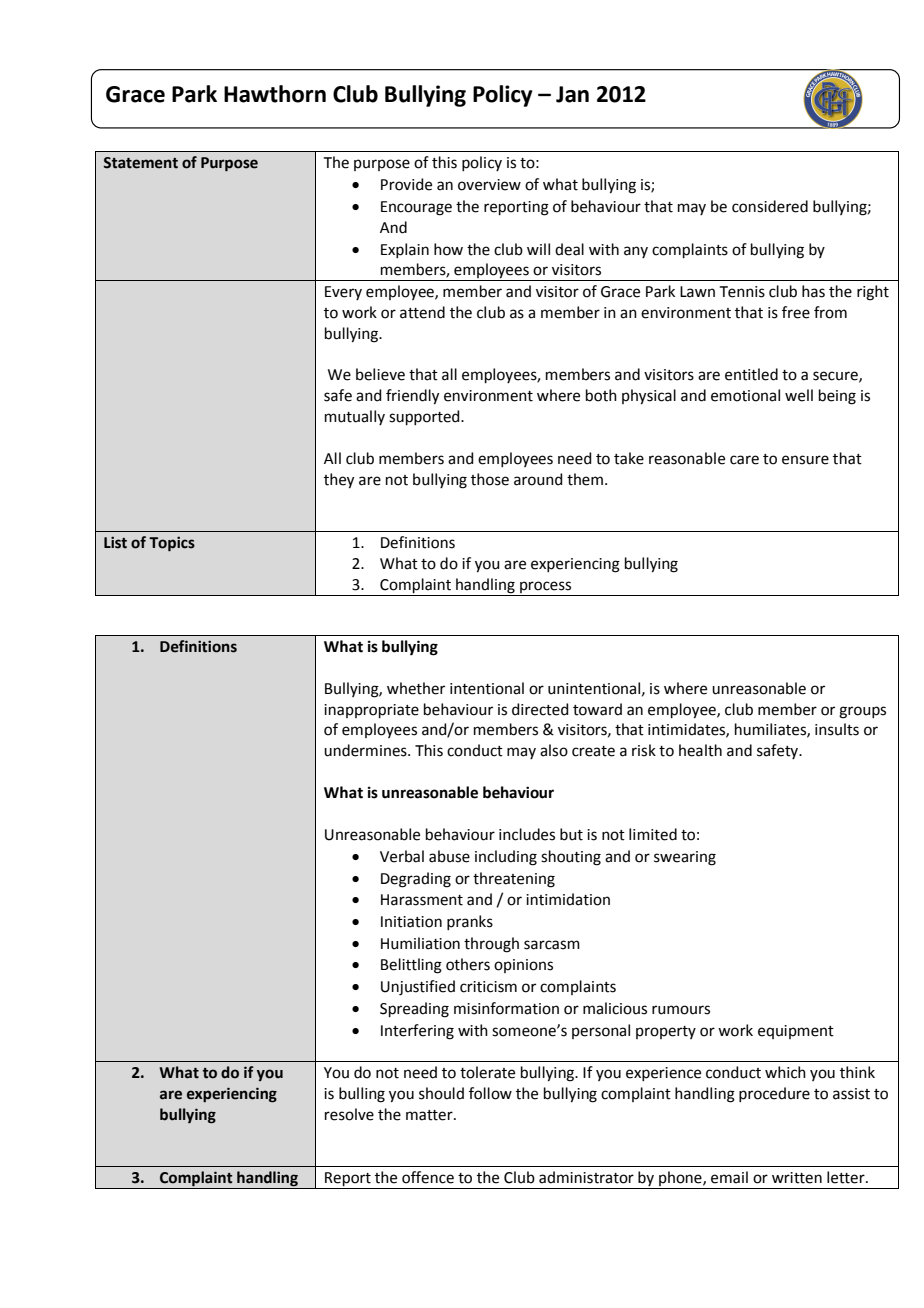 Image resolution: width=924 pixels, height=1308 pixels. What do you see at coordinates (349, 1114) in the image?
I see `resolve` at bounding box center [349, 1114].
